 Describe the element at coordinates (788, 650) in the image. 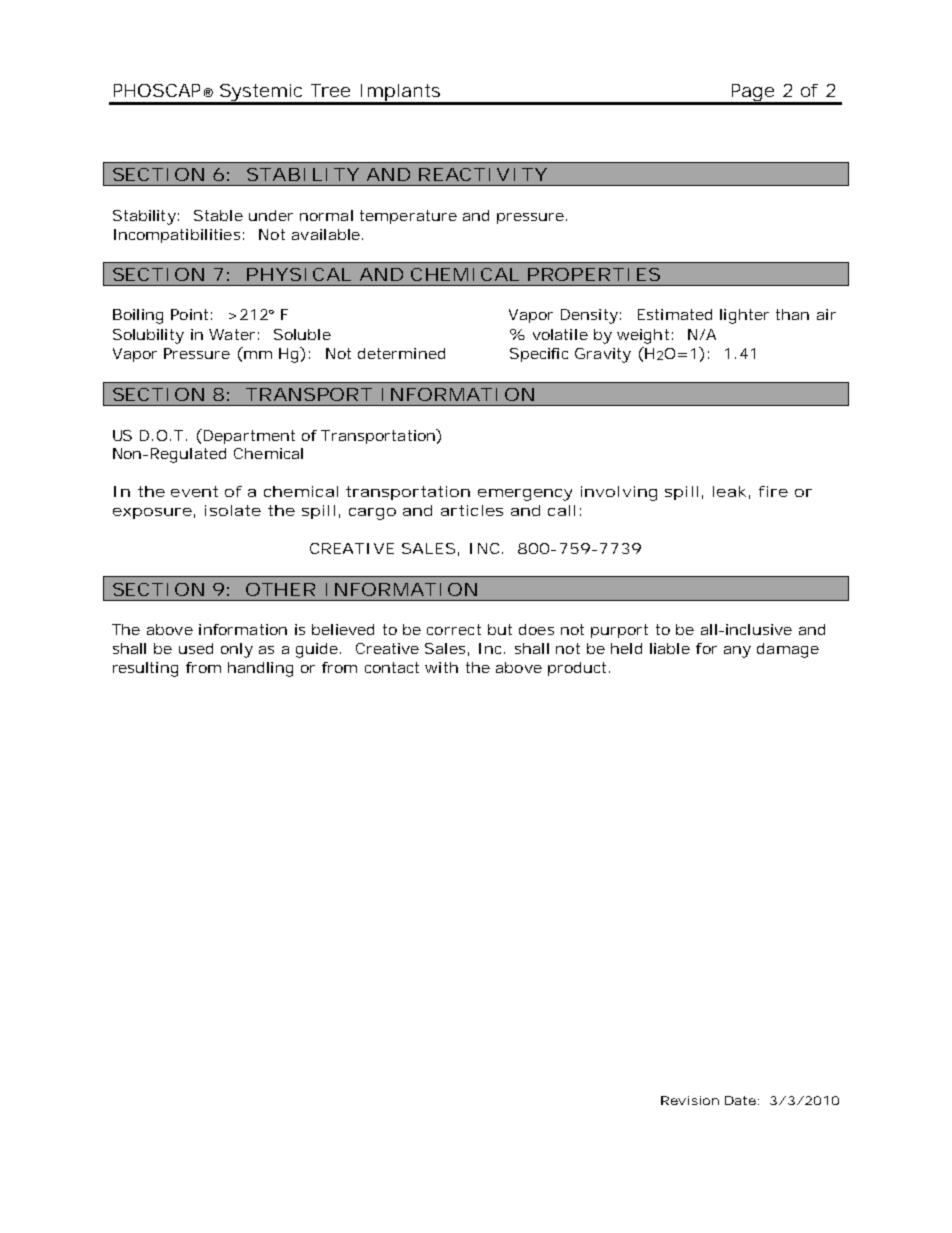

I see `damage` at that location.
